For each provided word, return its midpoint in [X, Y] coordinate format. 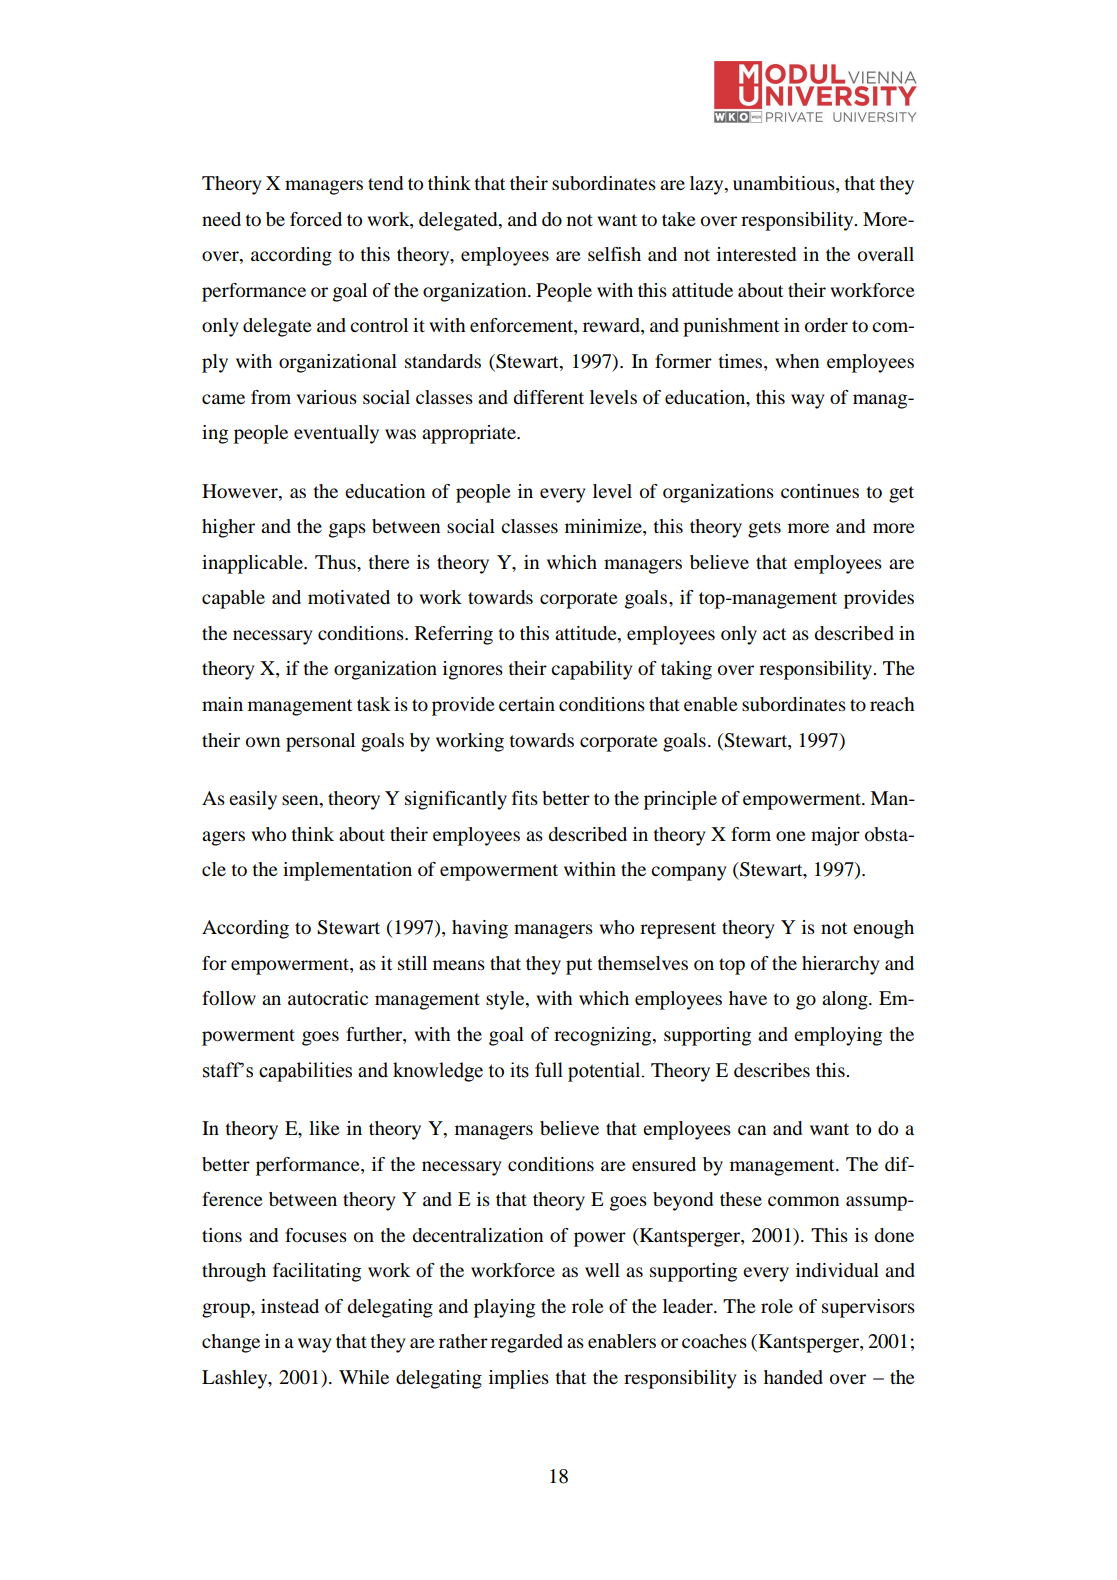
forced [316, 219]
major [835, 836]
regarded [527, 1343]
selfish [614, 254]
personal [320, 742]
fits [525, 798]
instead [290, 1306]
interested [756, 254]
